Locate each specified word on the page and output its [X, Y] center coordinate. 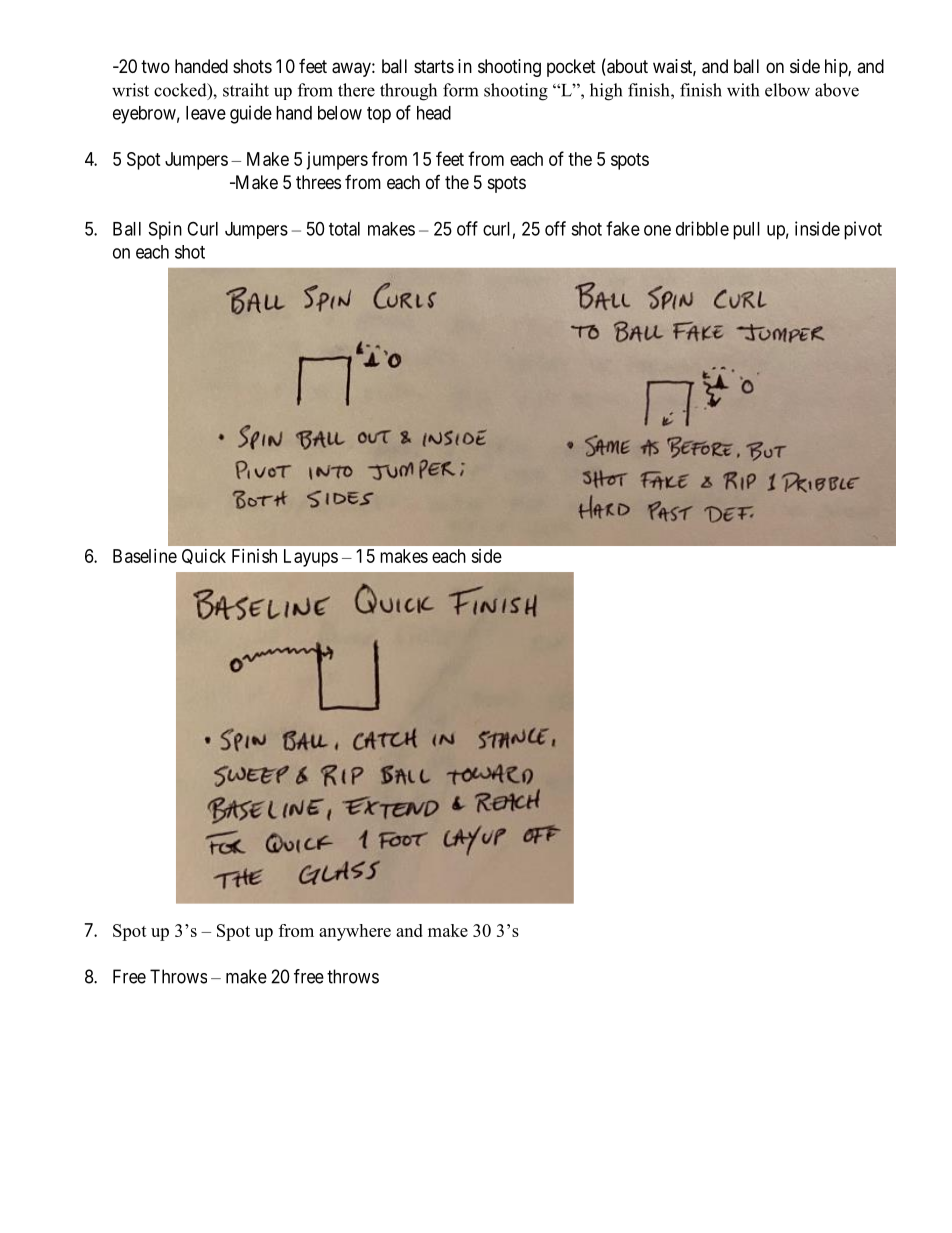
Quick [204, 556]
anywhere [355, 932]
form [460, 90]
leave [206, 113]
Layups [311, 558]
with [743, 90]
